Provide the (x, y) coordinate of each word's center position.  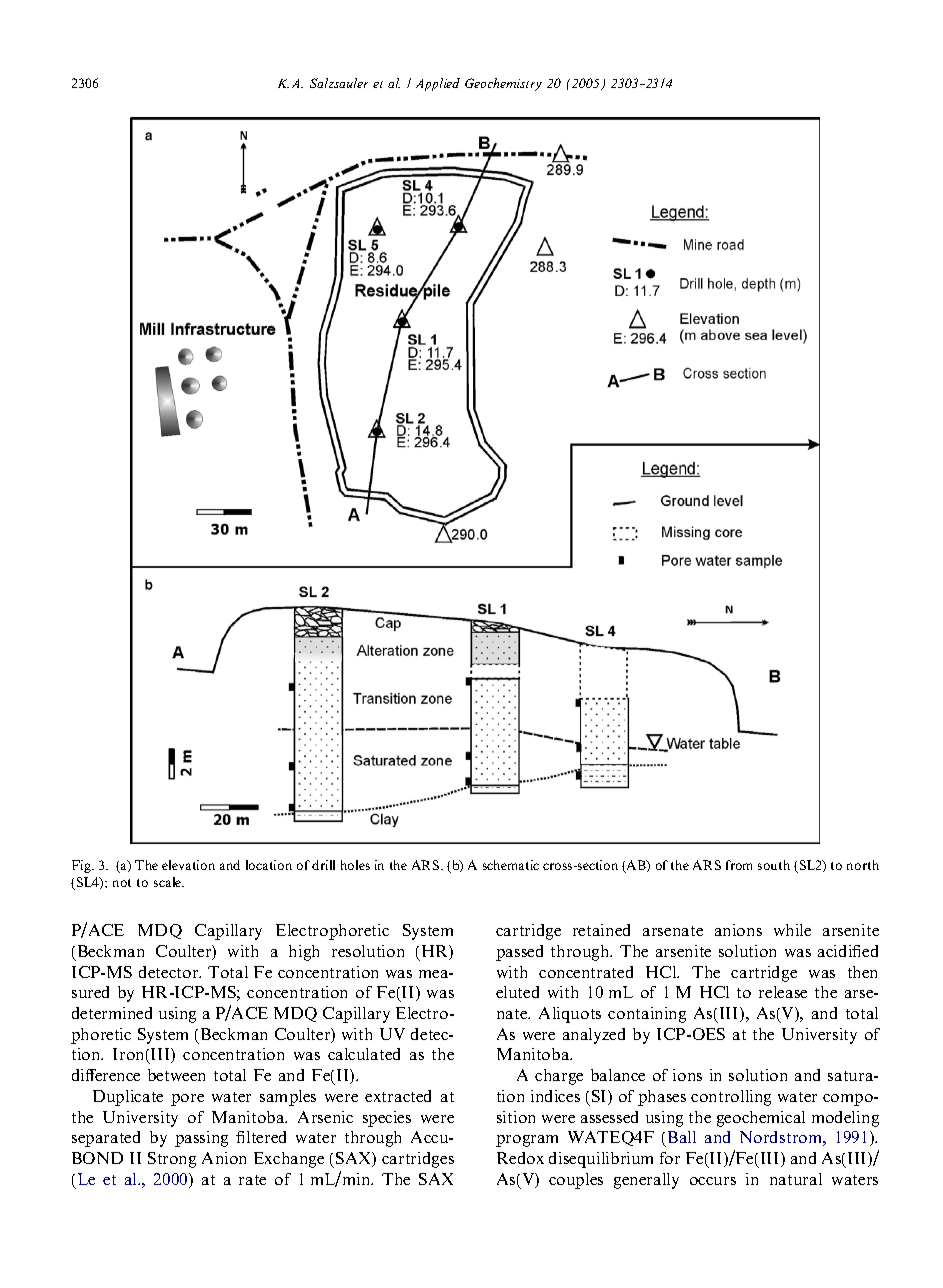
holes (355, 865)
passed (519, 953)
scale (169, 882)
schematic (511, 865)
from (739, 865)
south (774, 865)
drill (323, 865)
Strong (172, 1160)
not (122, 883)
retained (601, 930)
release (783, 992)
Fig (83, 866)
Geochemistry (503, 84)
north (863, 865)
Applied (438, 84)
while (792, 930)
